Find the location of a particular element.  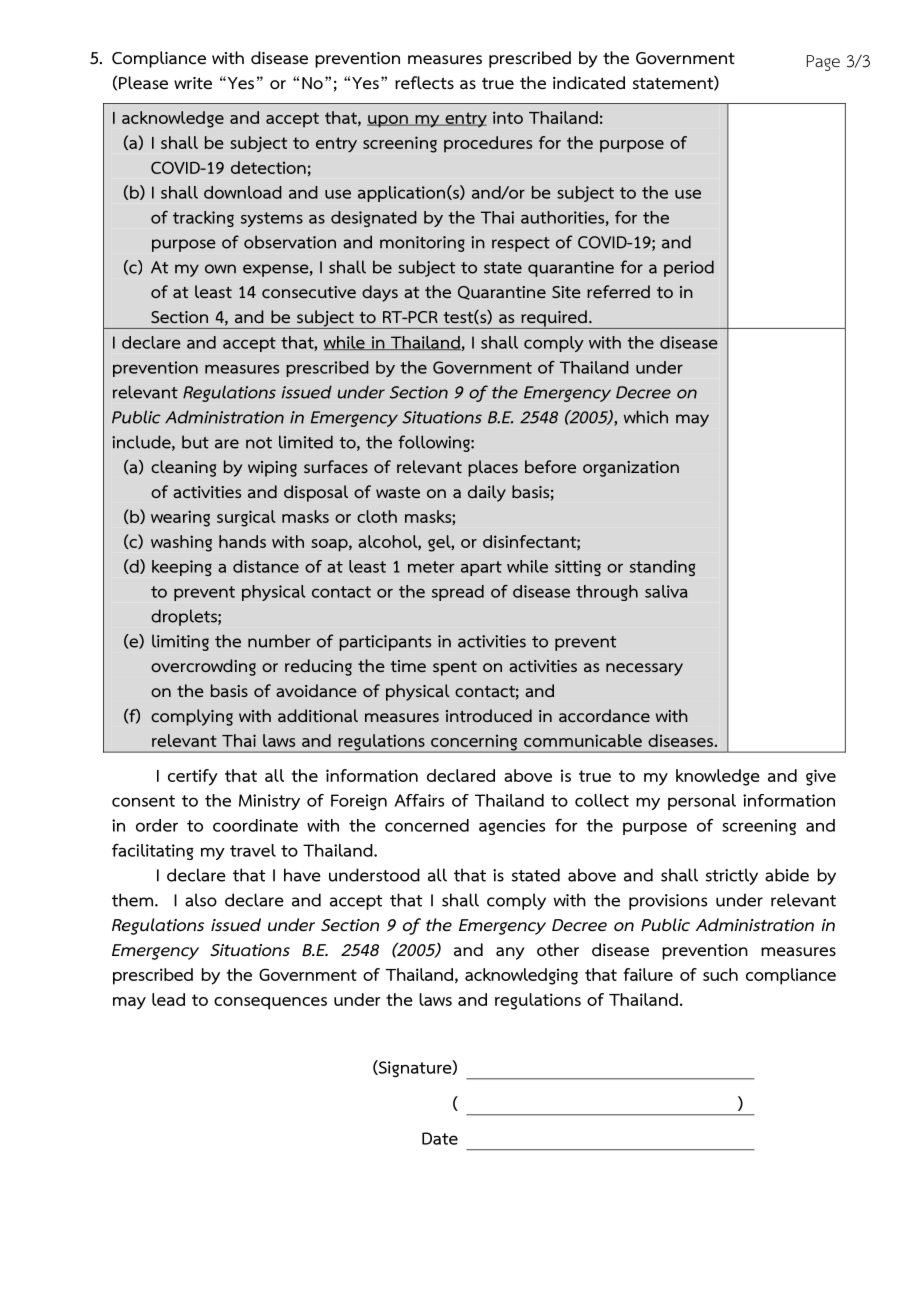

saliva is located at coordinates (666, 591).
